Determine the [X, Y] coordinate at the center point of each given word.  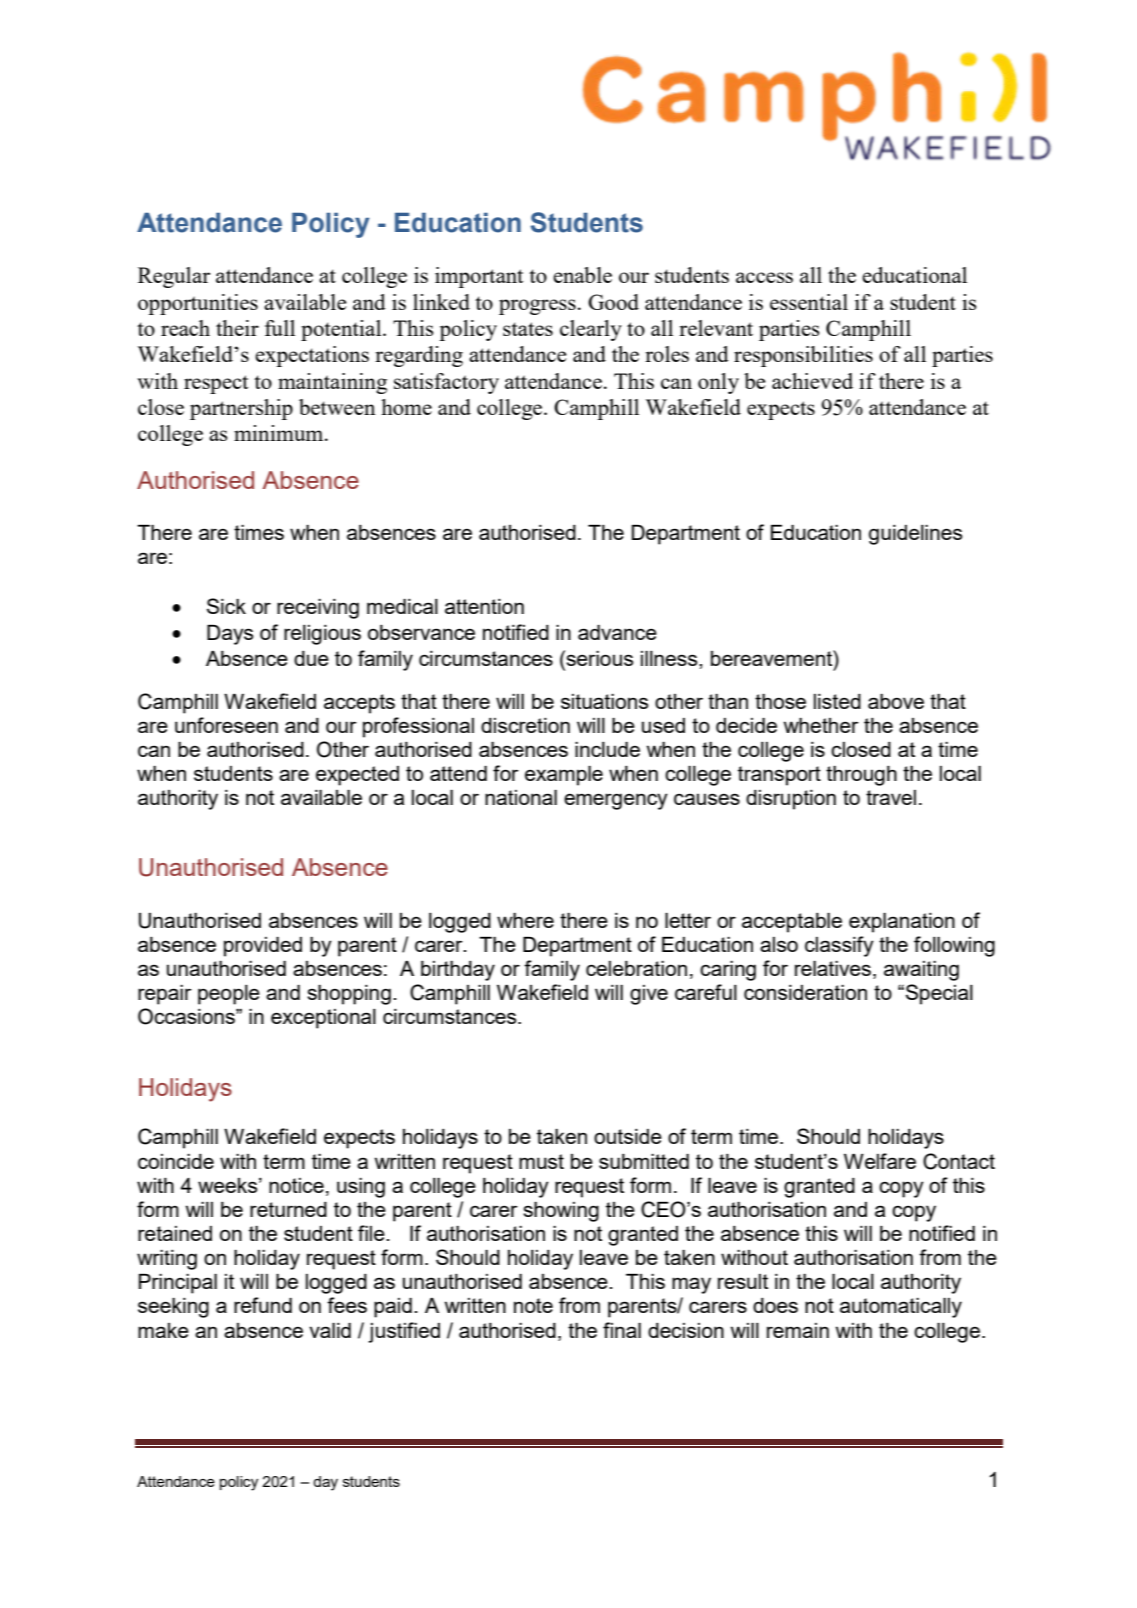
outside [628, 1136]
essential [809, 302]
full [280, 328]
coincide [176, 1161]
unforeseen [226, 725]
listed [837, 701]
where [525, 920]
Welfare [880, 1161]
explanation [902, 923]
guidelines [915, 535]
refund [263, 1305]
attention [484, 606]
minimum [280, 433]
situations [604, 701]
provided [263, 947]
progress [537, 307]
